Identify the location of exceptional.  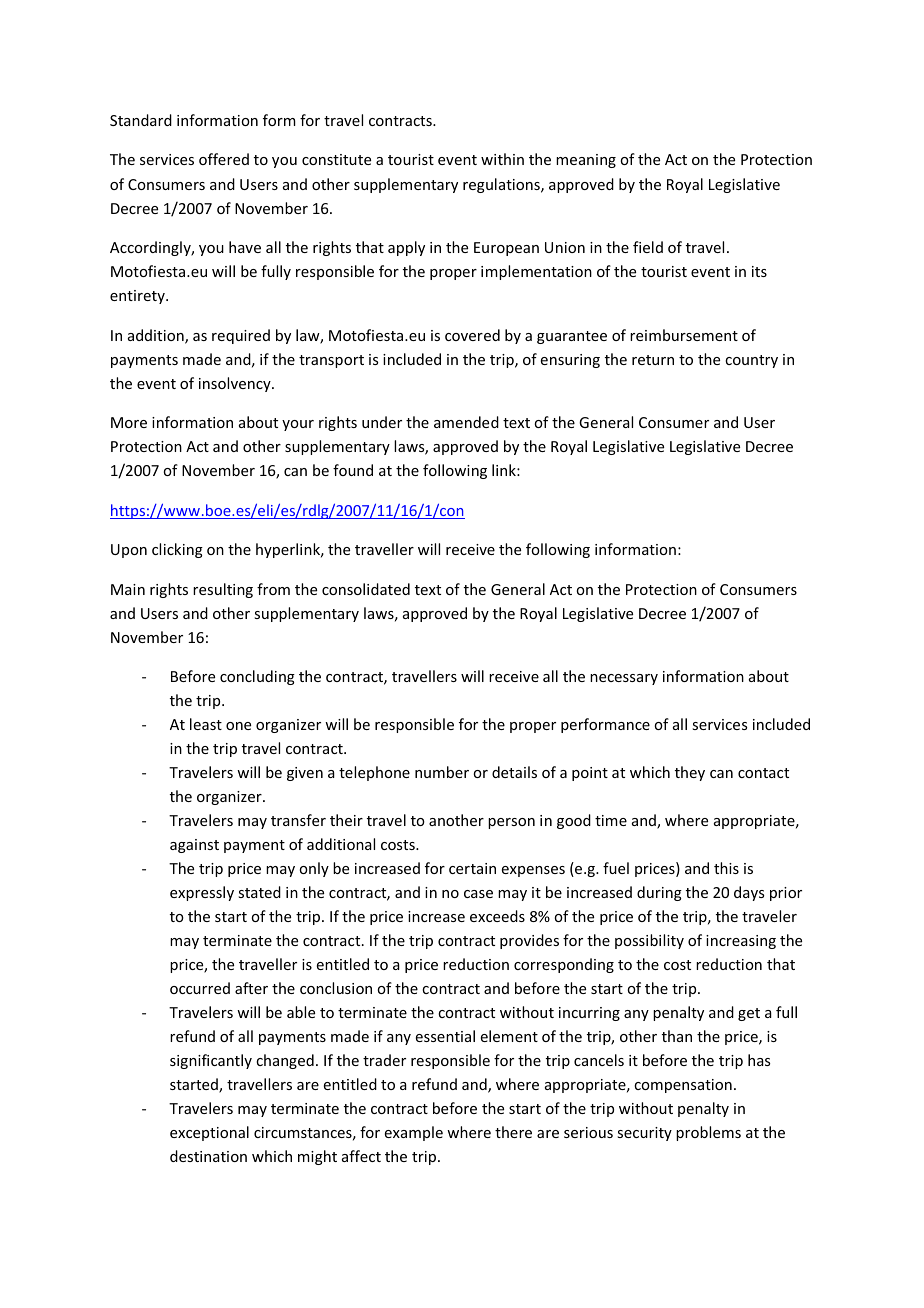
(209, 1133).
